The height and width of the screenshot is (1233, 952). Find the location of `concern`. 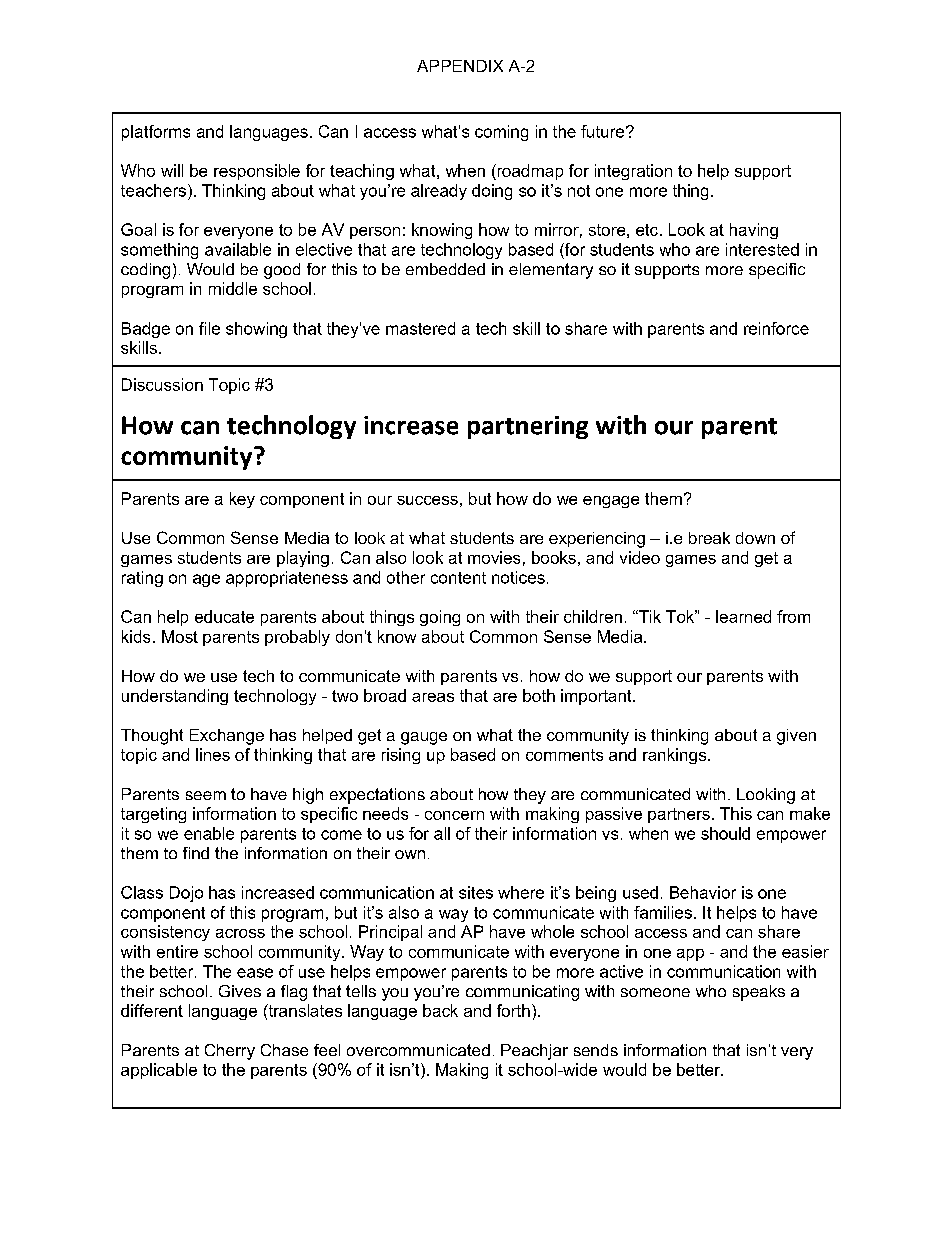

concern is located at coordinates (454, 815).
